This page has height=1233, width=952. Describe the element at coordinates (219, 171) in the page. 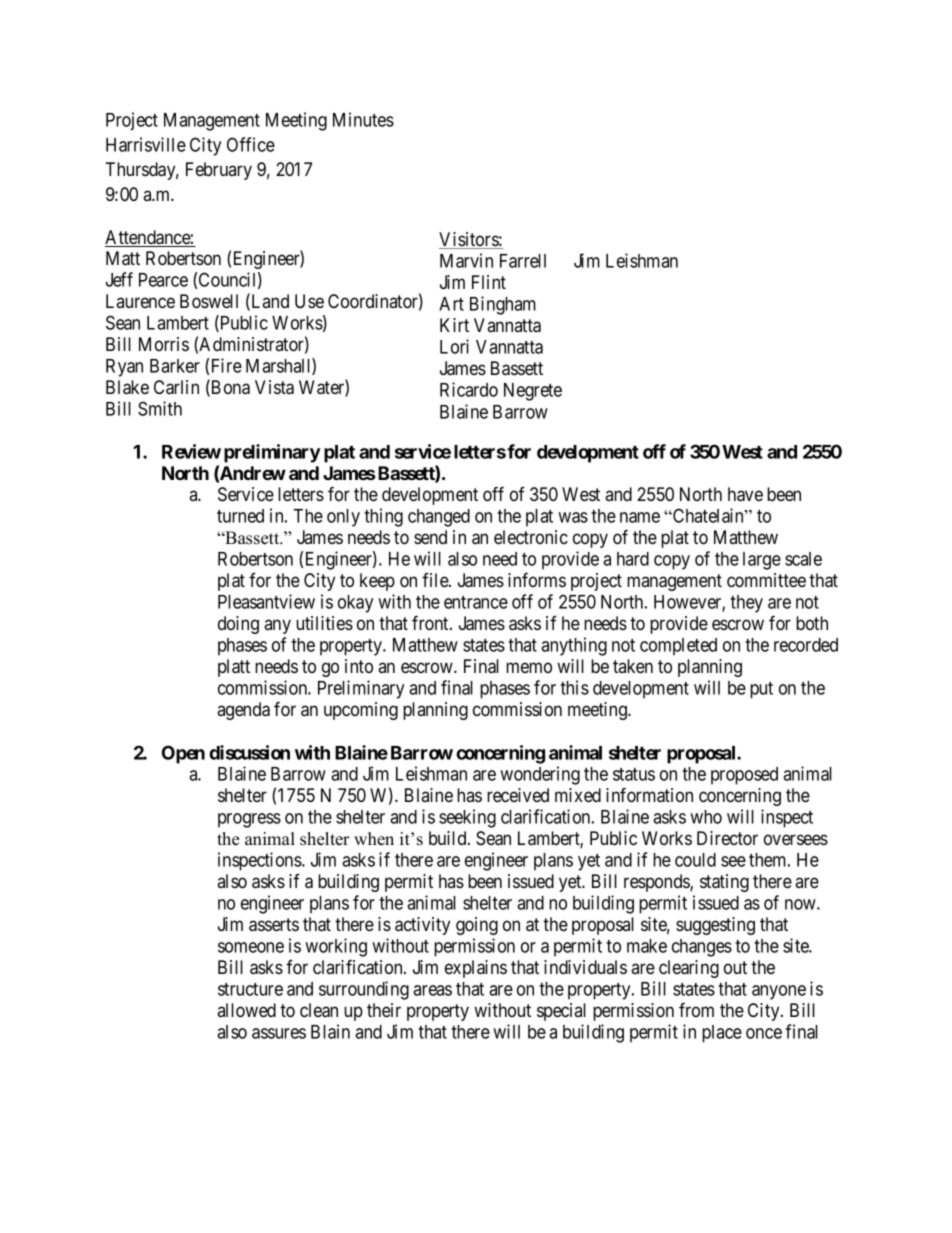

I see `February` at that location.
